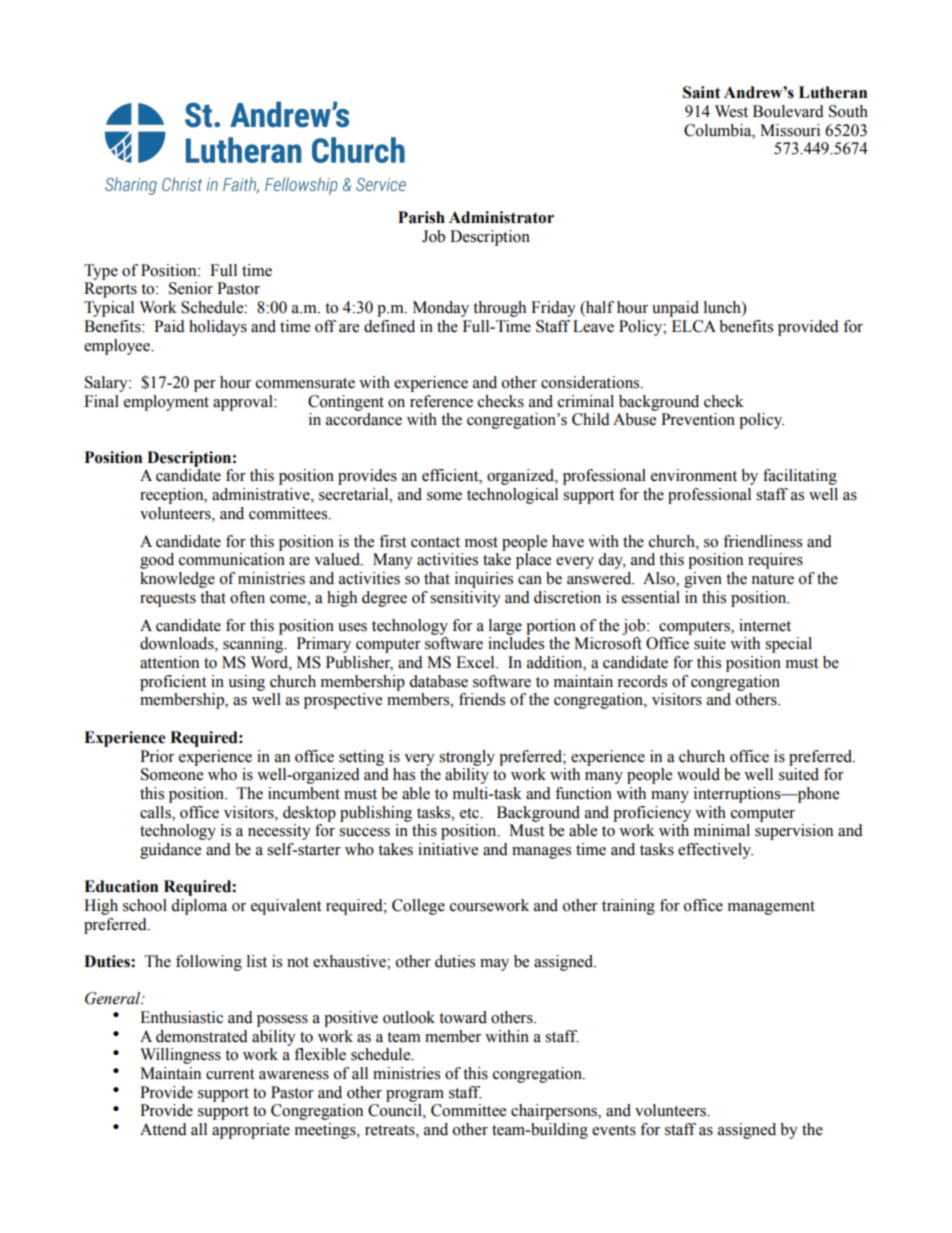  What do you see at coordinates (765, 625) in the page?
I see `internet` at bounding box center [765, 625].
